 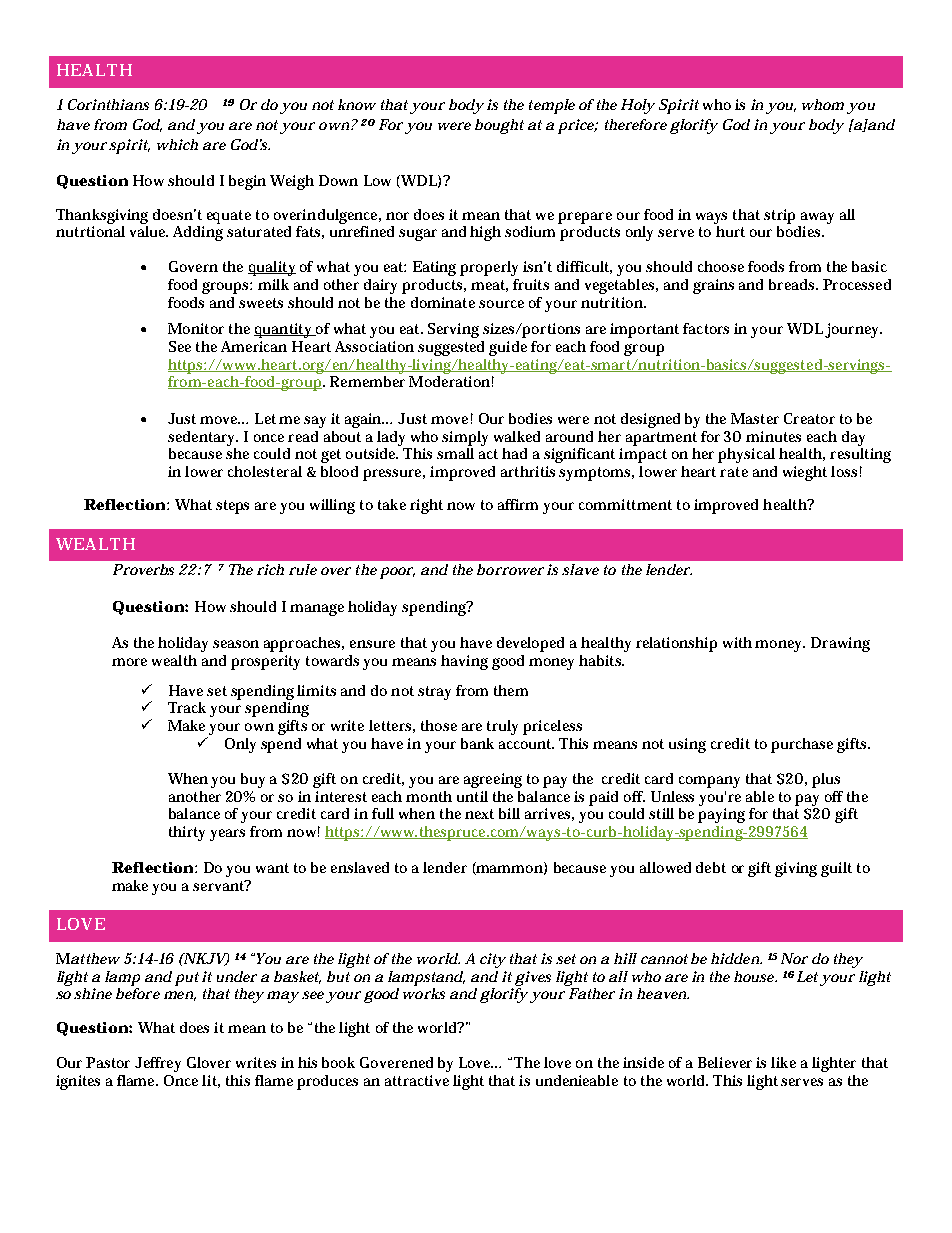 I want to click on paying, so click(x=721, y=815).
